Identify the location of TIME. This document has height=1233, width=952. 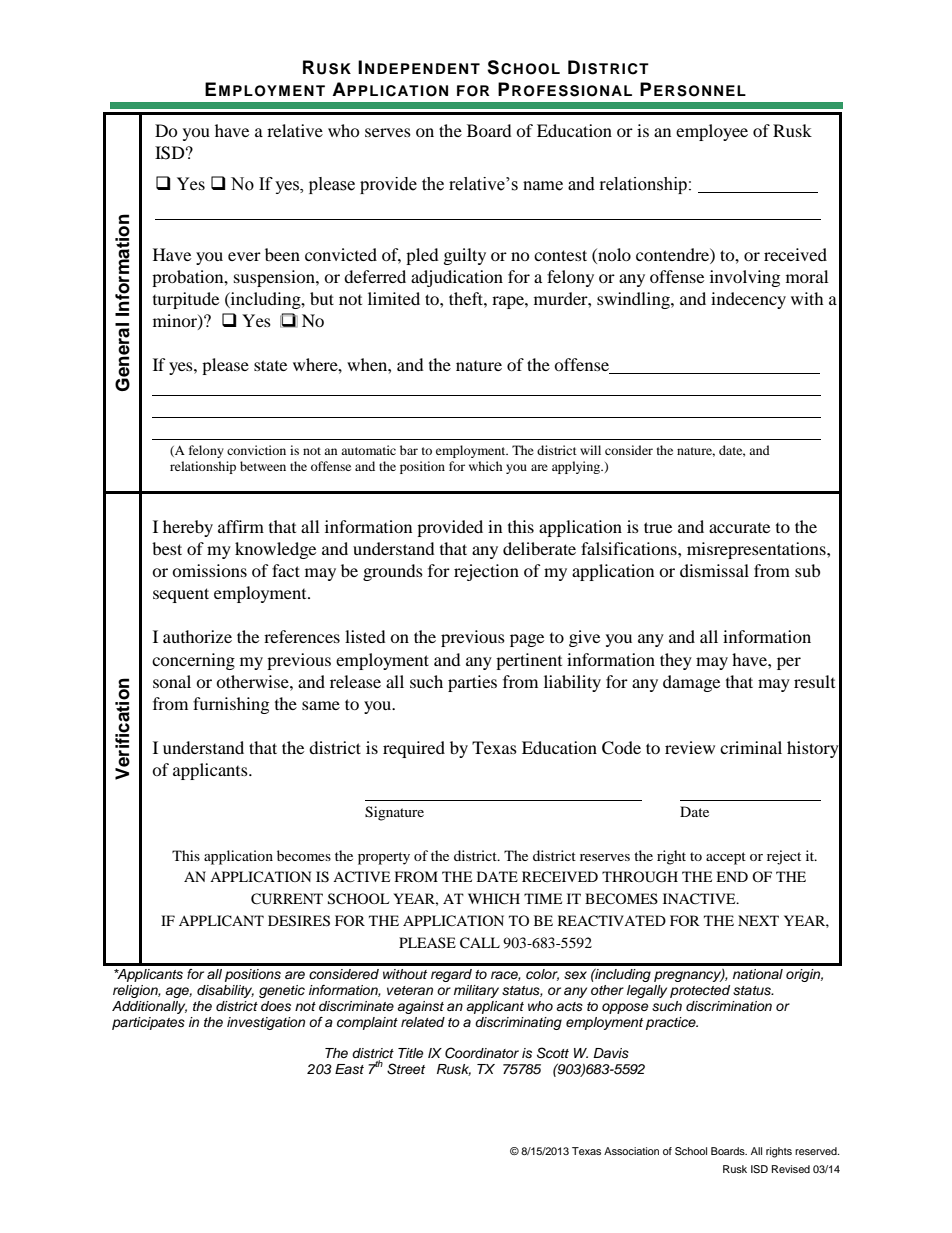
(543, 898).
